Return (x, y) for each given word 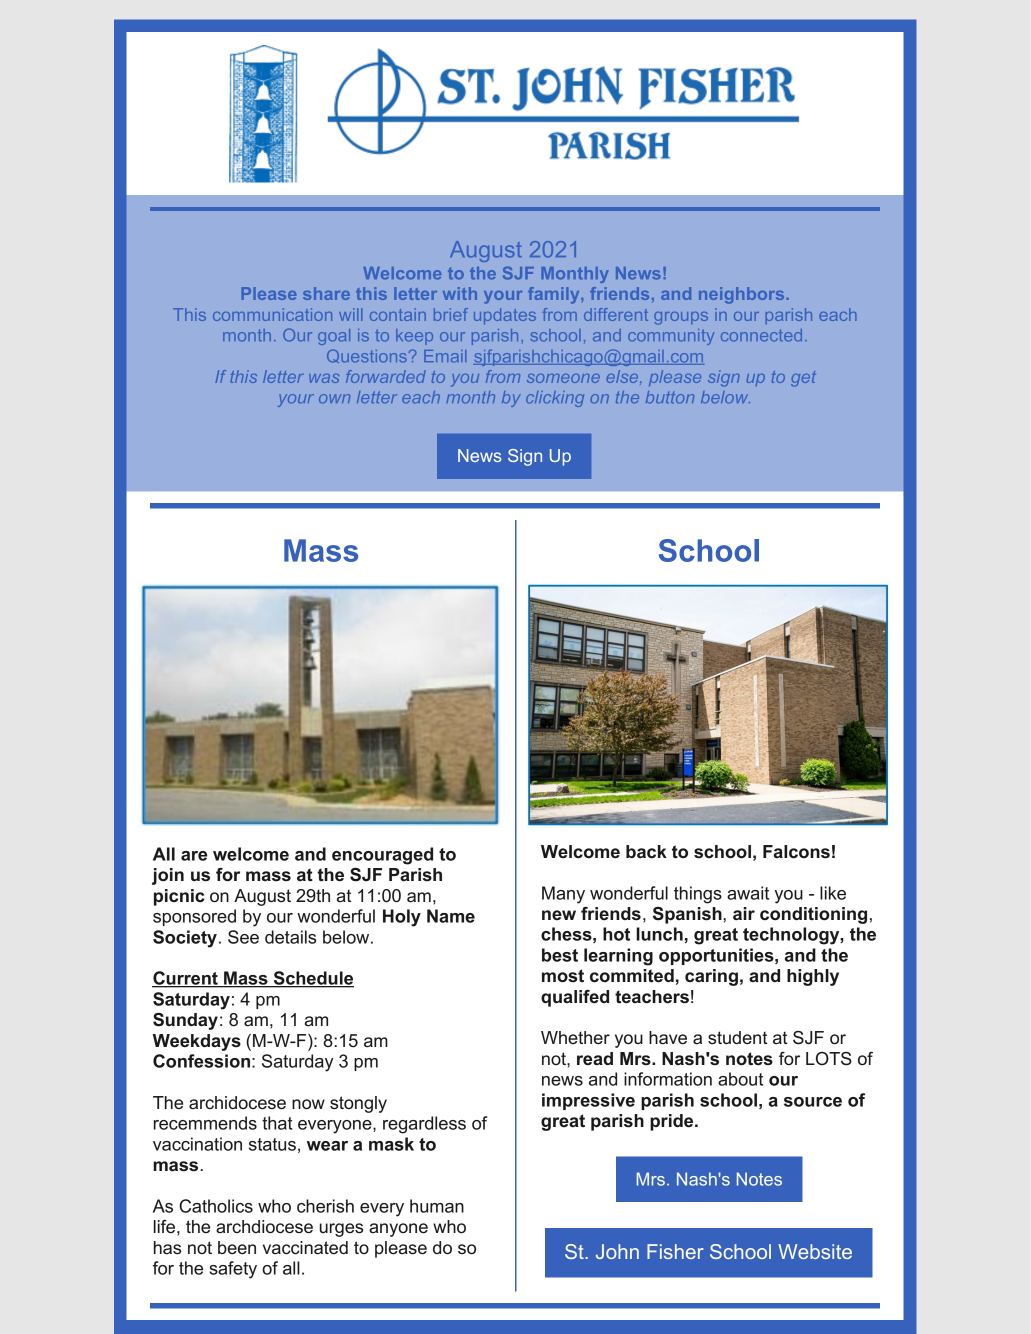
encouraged (382, 856)
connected (761, 335)
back (646, 851)
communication (272, 314)
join (168, 876)
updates (505, 316)
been (237, 1247)
